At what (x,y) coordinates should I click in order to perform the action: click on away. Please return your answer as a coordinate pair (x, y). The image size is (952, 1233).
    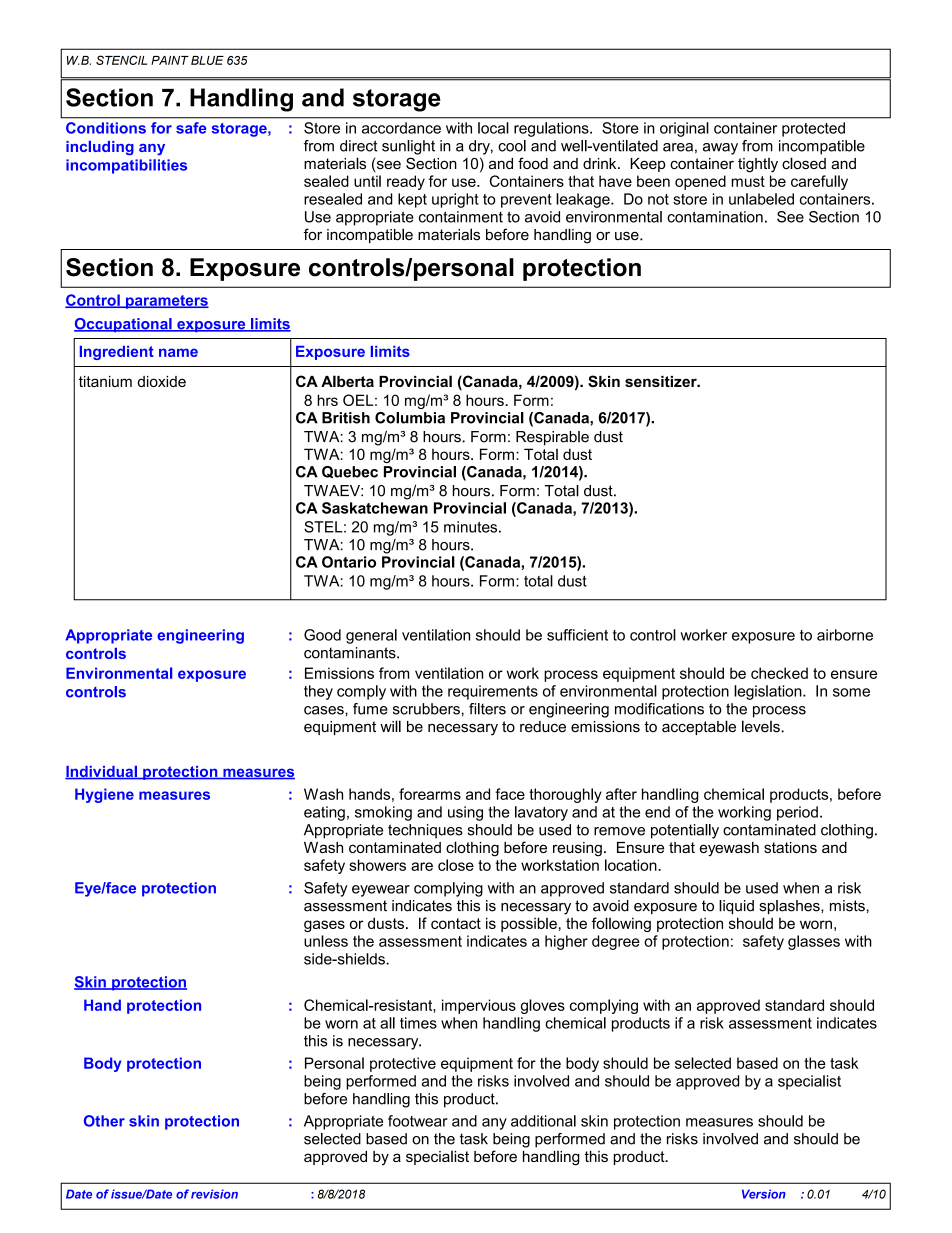
    Looking at the image, I should click on (720, 149).
